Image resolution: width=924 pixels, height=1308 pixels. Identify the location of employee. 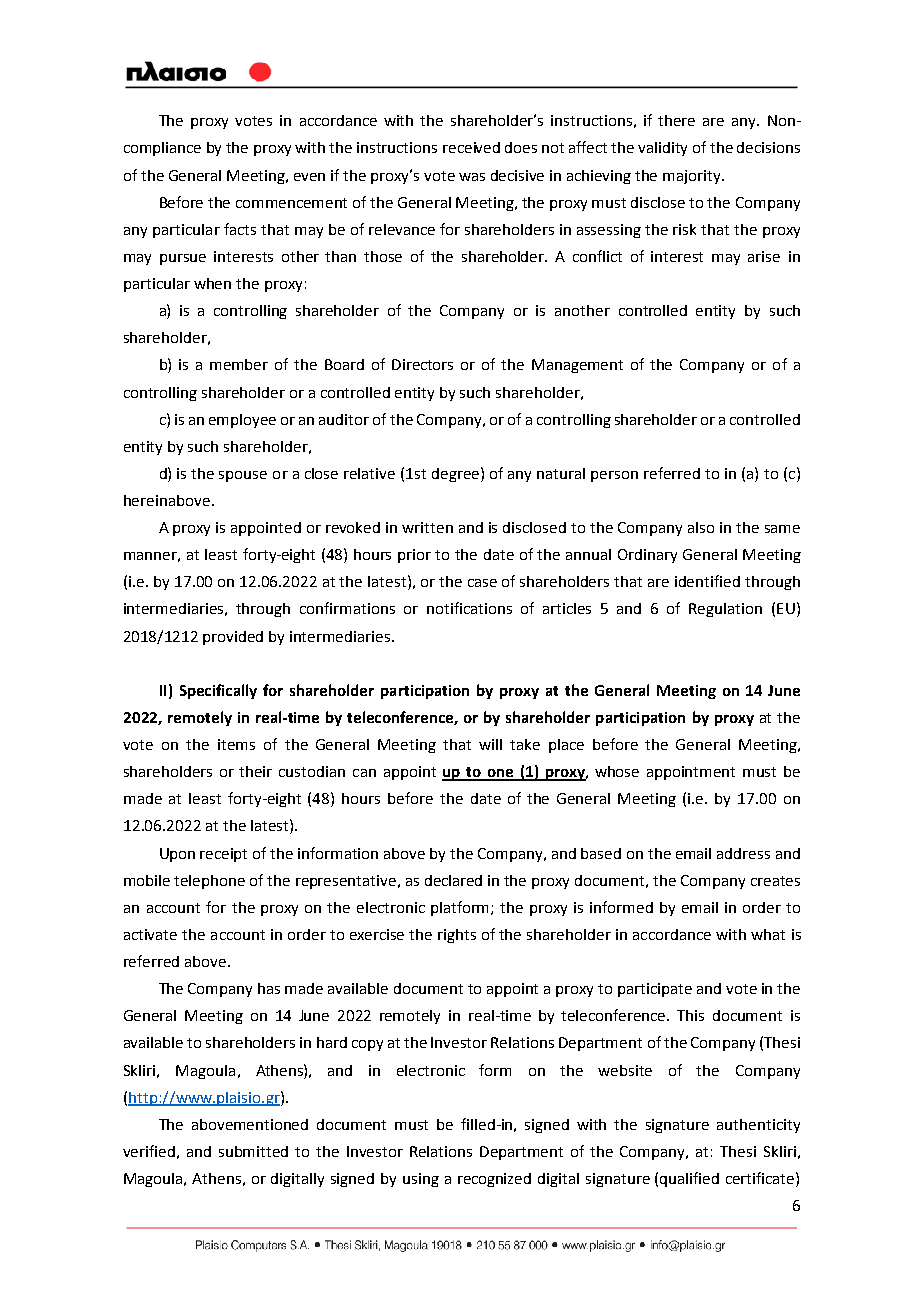
(242, 421).
